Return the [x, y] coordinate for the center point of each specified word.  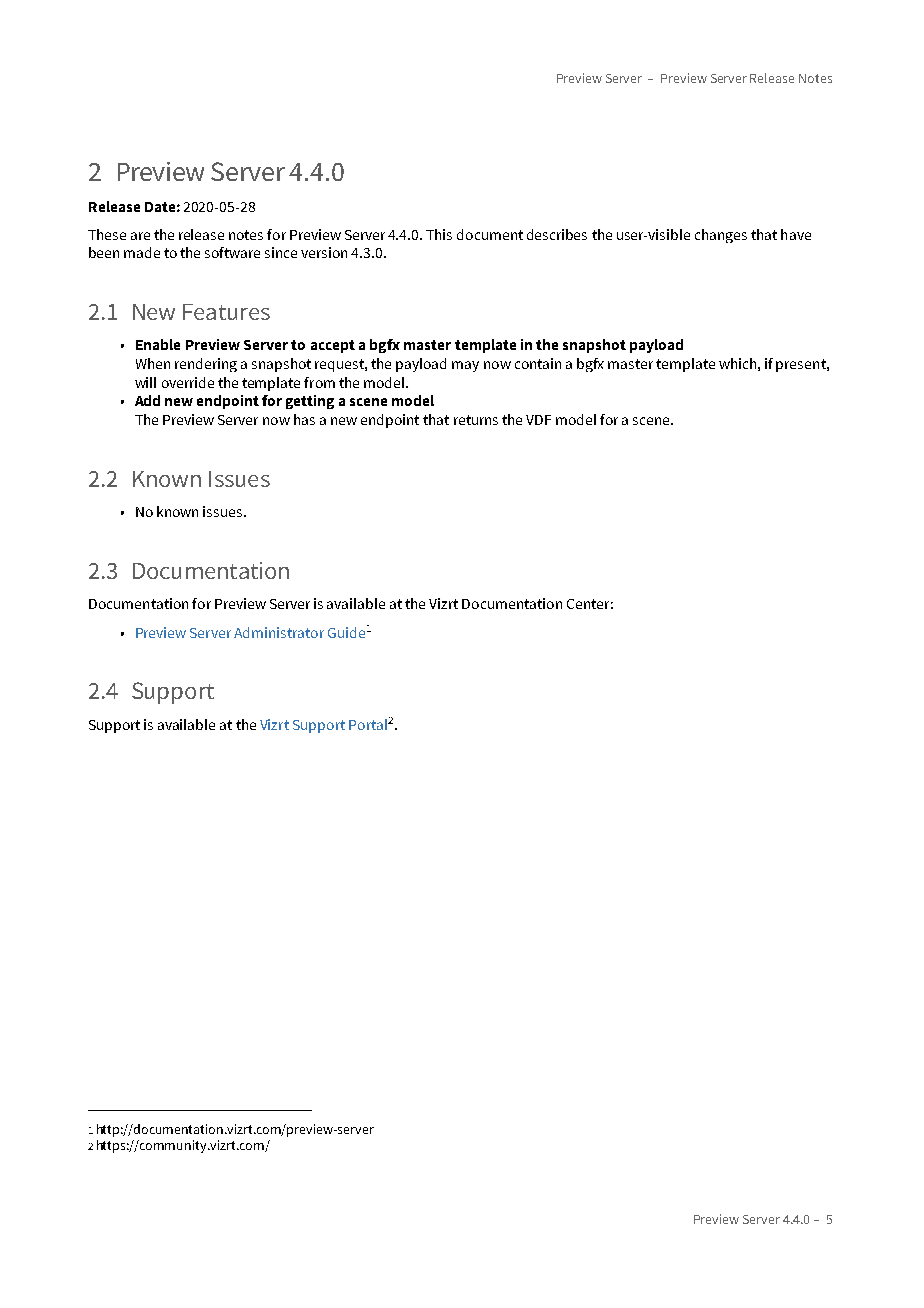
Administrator [279, 632]
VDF [538, 420]
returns [476, 420]
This [439, 234]
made [142, 252]
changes [721, 236]
